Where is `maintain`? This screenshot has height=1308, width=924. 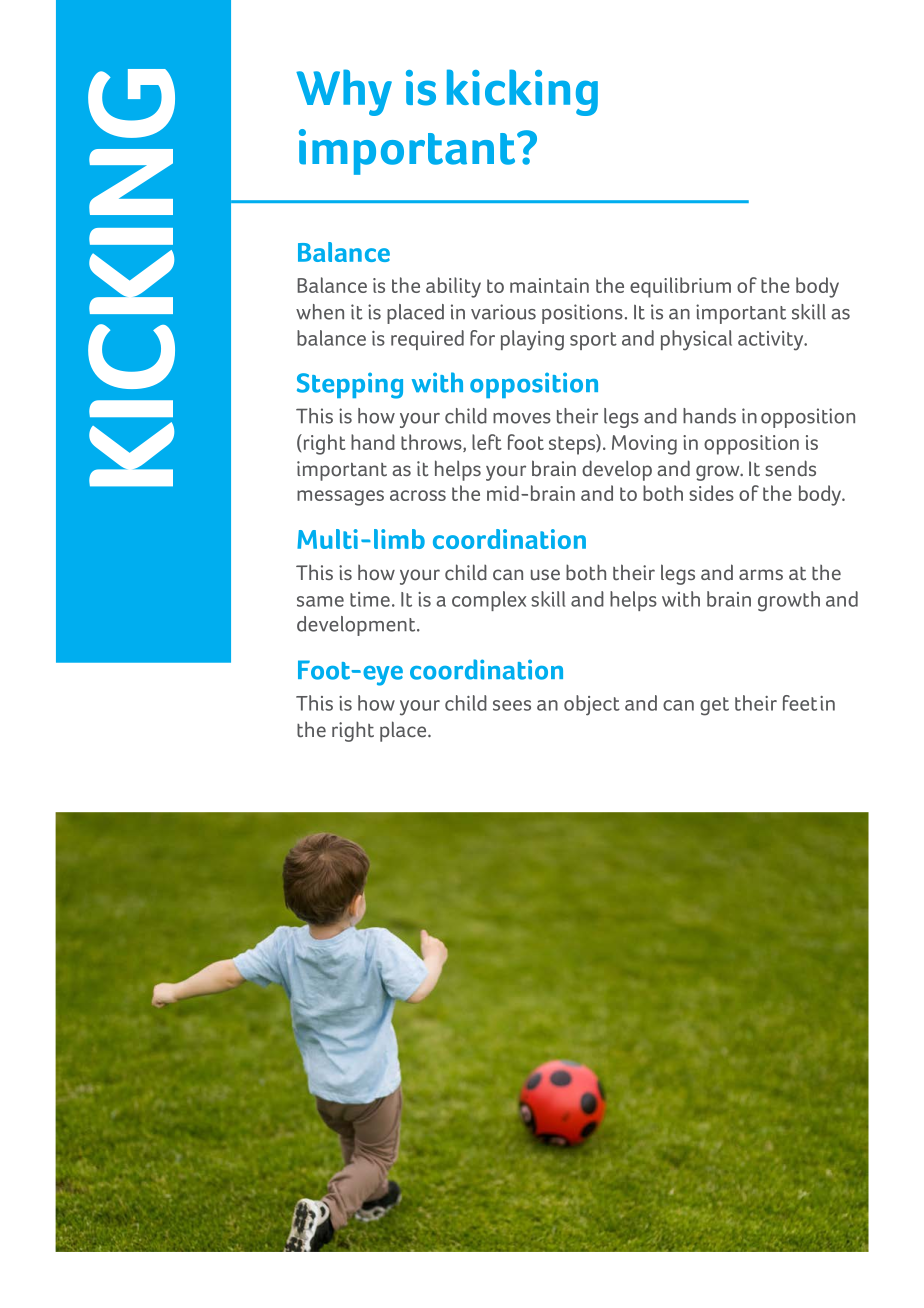 maintain is located at coordinates (549, 285).
